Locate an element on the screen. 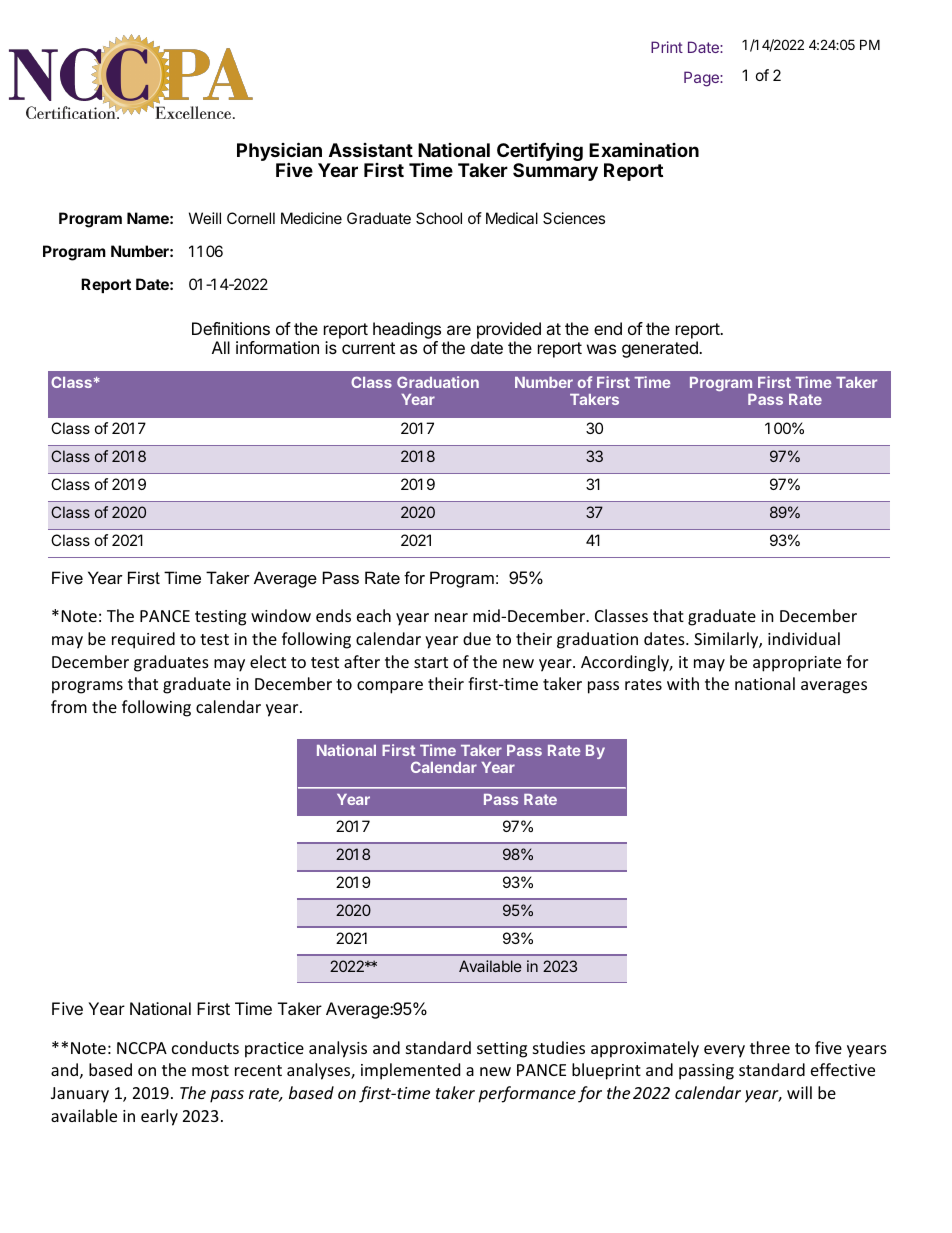  early is located at coordinates (159, 1117).
